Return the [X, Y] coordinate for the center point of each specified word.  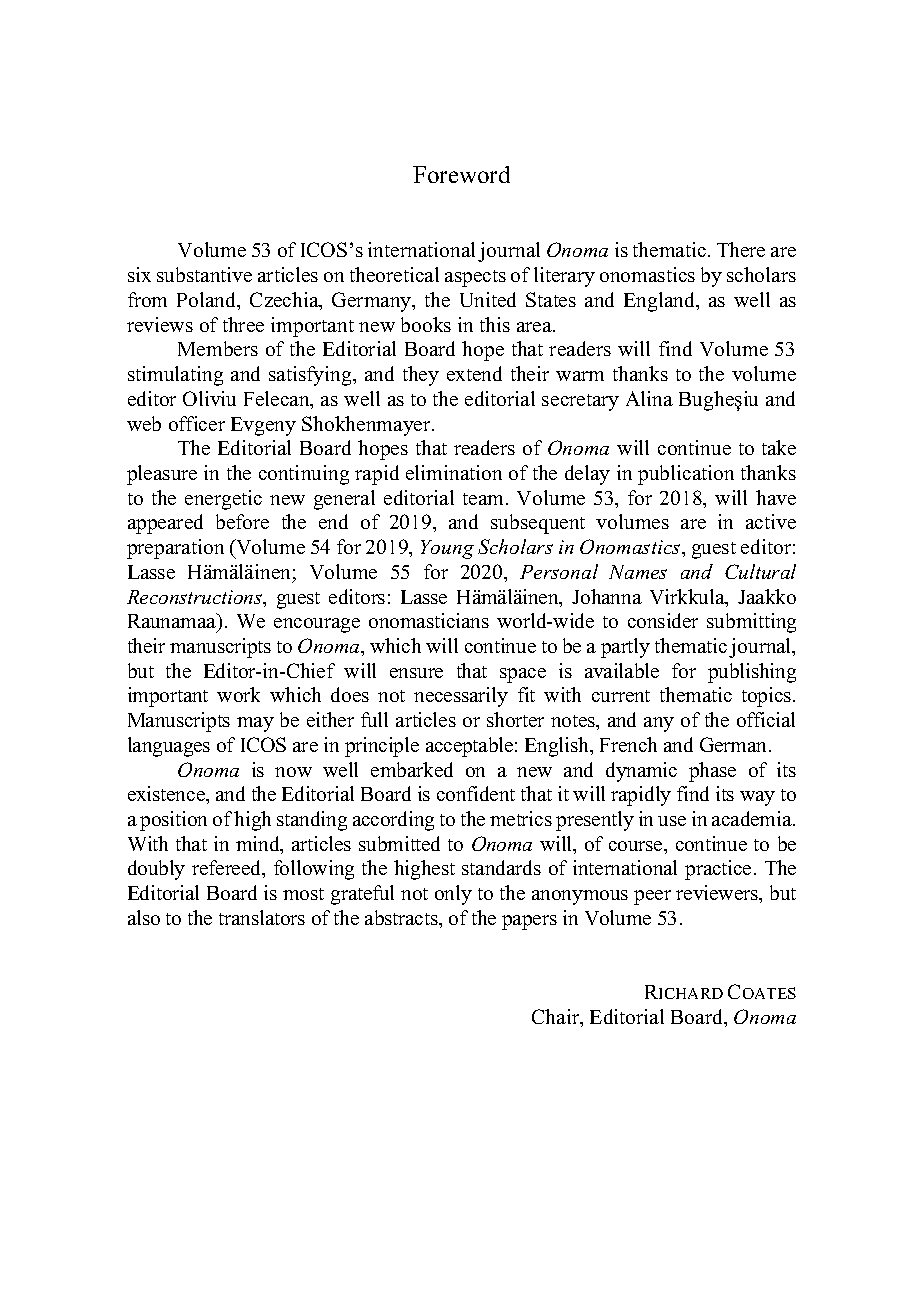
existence [167, 793]
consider [663, 620]
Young [447, 549]
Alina [649, 398]
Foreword [461, 174]
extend [474, 373]
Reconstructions [196, 598]
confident [476, 793]
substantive [204, 274]
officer [197, 423]
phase [712, 772]
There [741, 249]
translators [262, 917]
